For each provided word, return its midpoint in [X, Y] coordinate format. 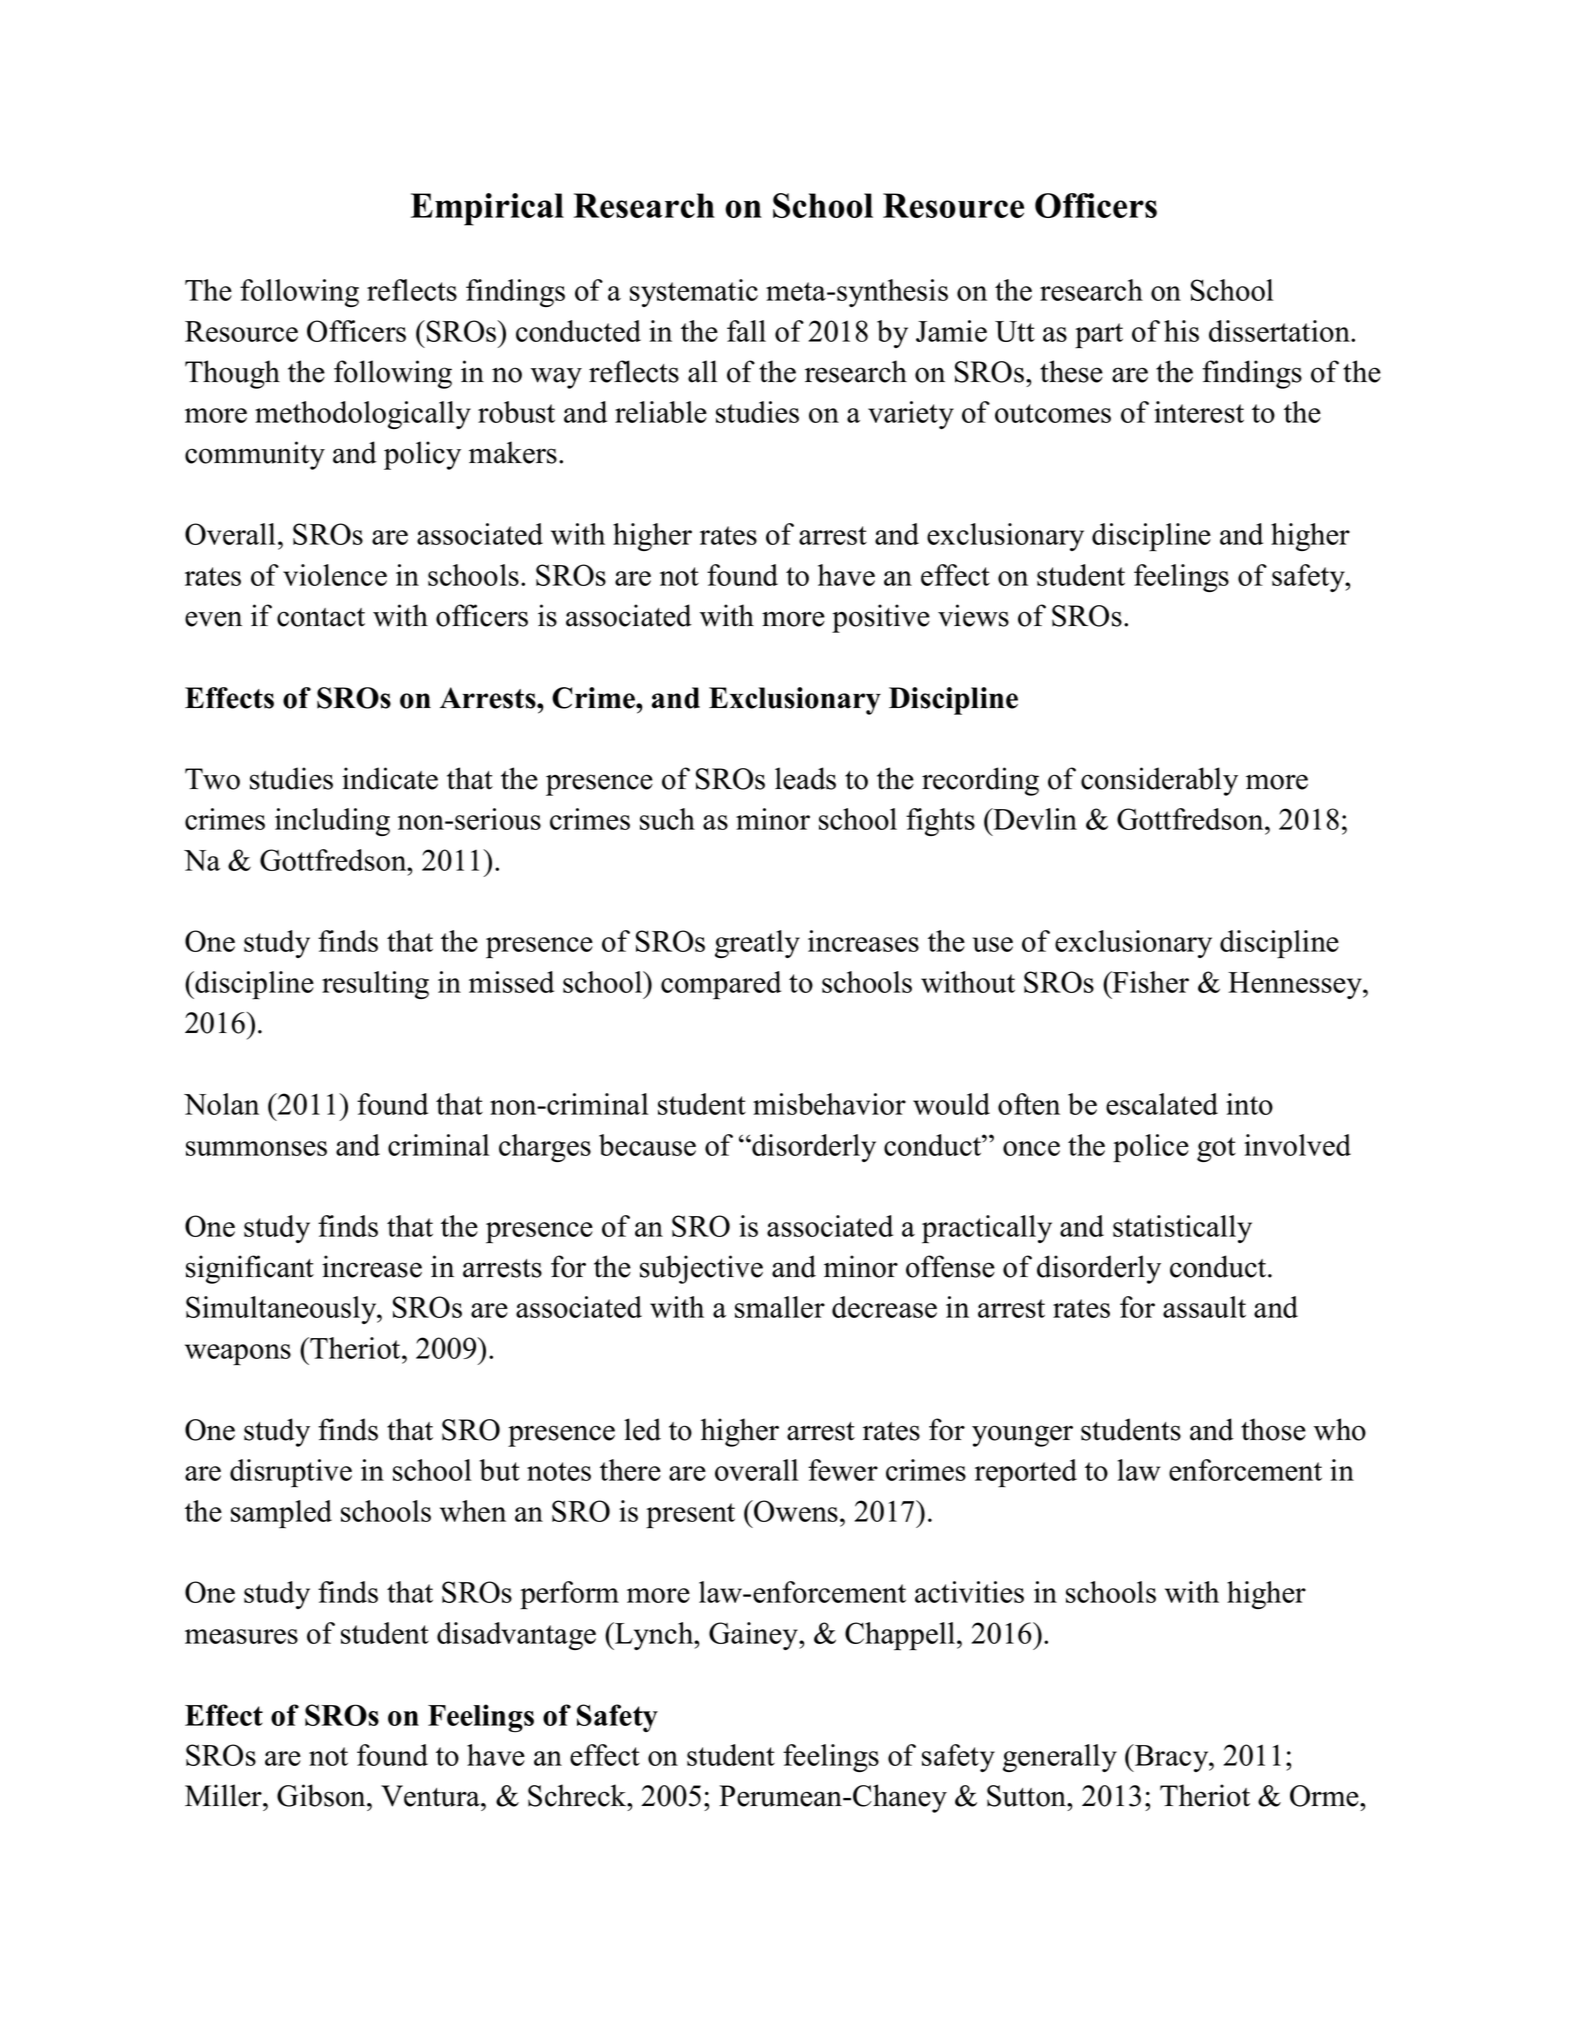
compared [721, 985]
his [1181, 331]
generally [1060, 1758]
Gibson [322, 1795]
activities [969, 1592]
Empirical [487, 209]
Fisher [1149, 982]
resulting [375, 985]
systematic [694, 293]
